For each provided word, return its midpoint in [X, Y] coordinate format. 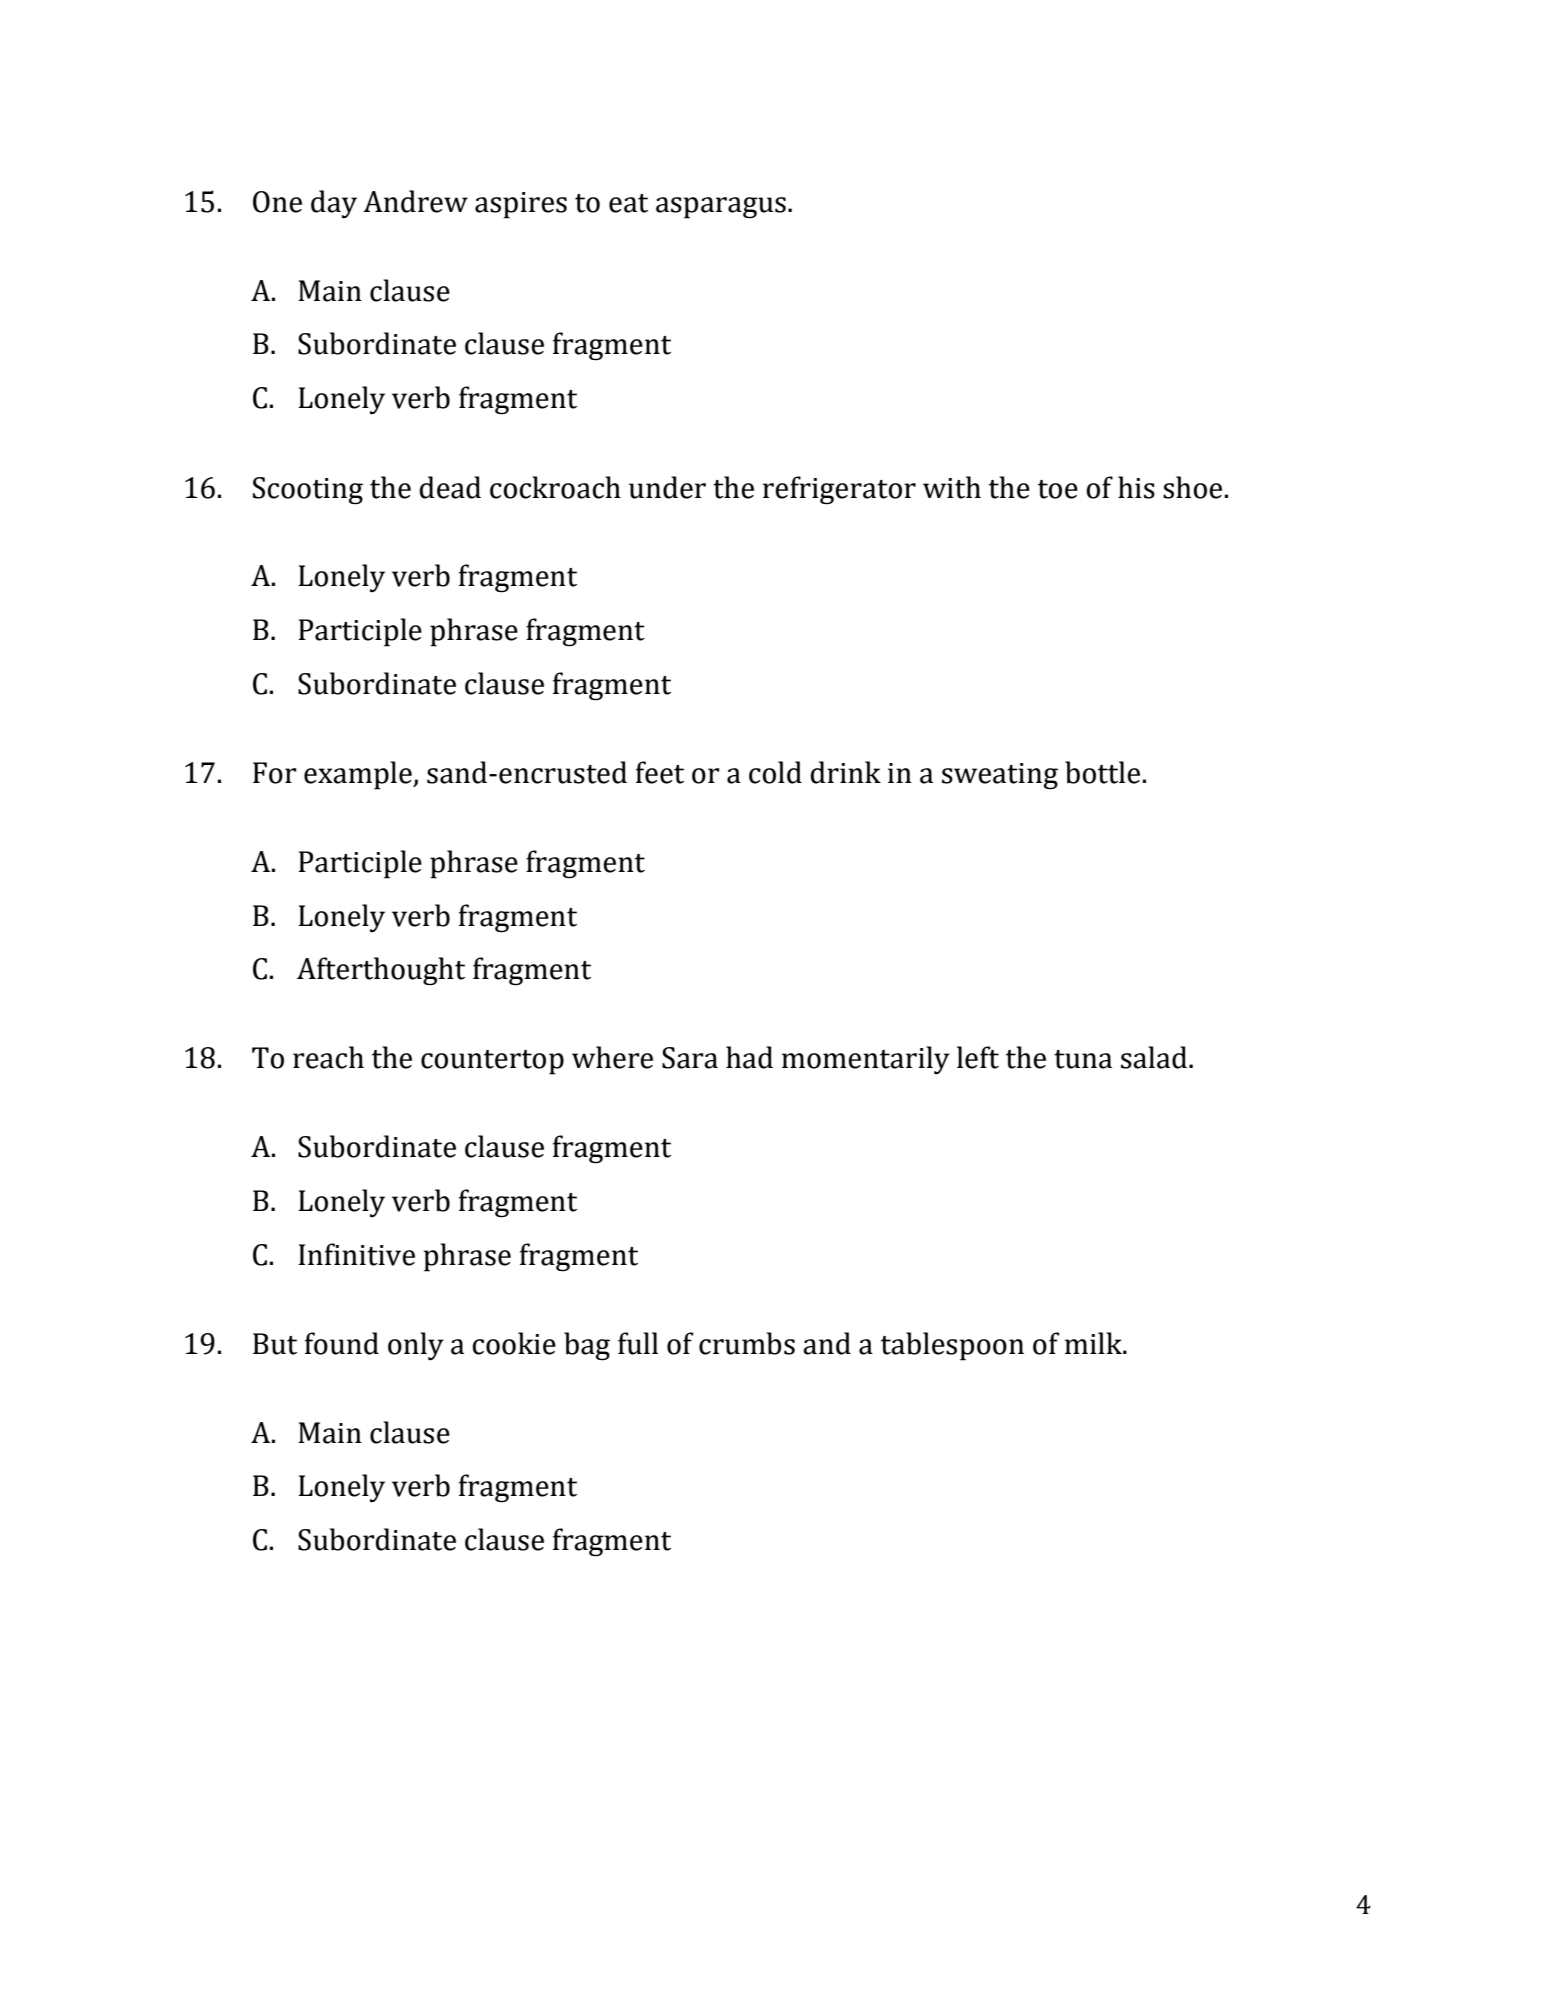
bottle [1102, 772]
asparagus [721, 208]
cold [775, 772]
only [416, 1346]
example [359, 775]
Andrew [415, 201]
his [1136, 487]
